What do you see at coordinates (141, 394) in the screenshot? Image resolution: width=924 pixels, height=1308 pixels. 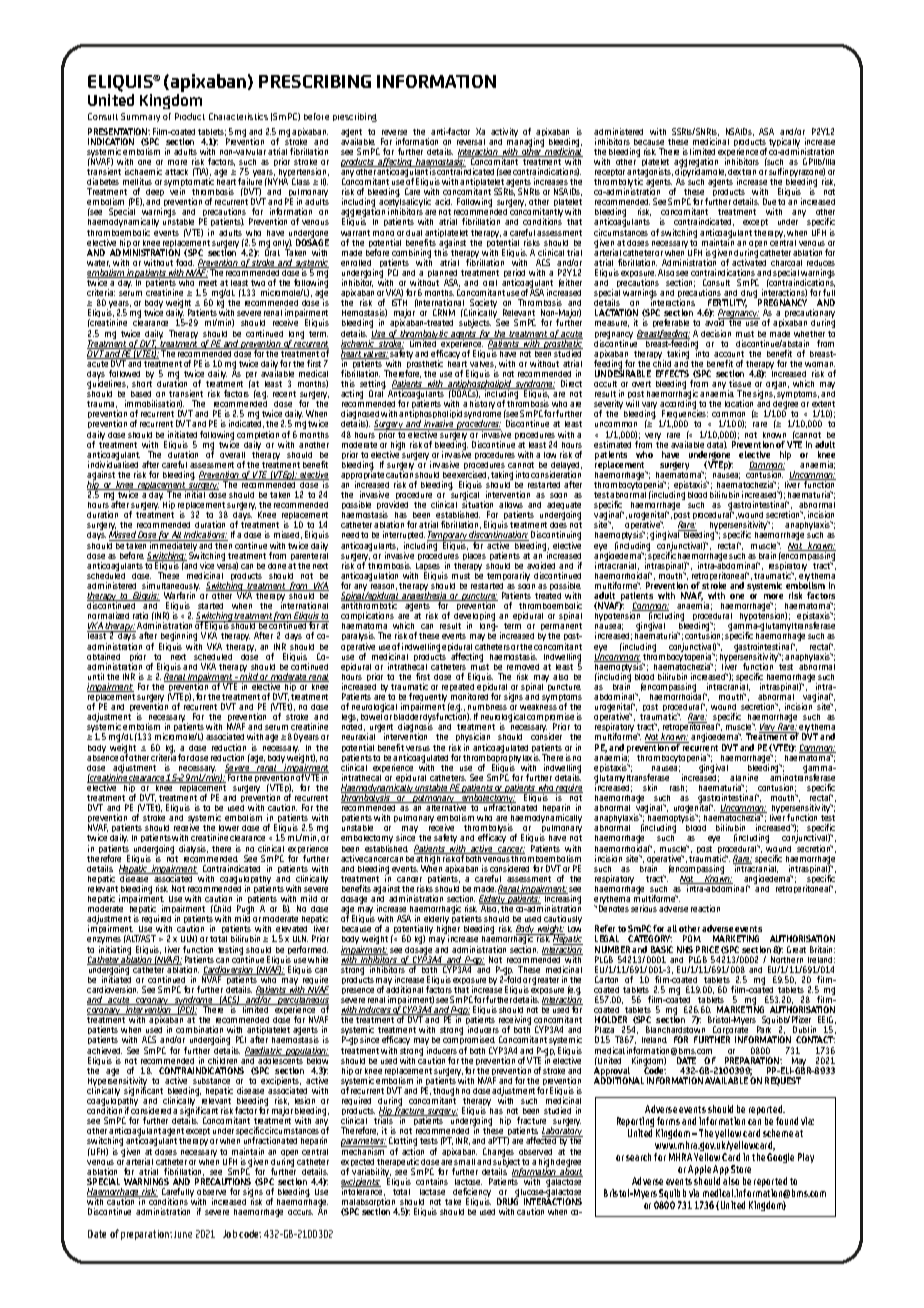 I see `based` at bounding box center [141, 394].
